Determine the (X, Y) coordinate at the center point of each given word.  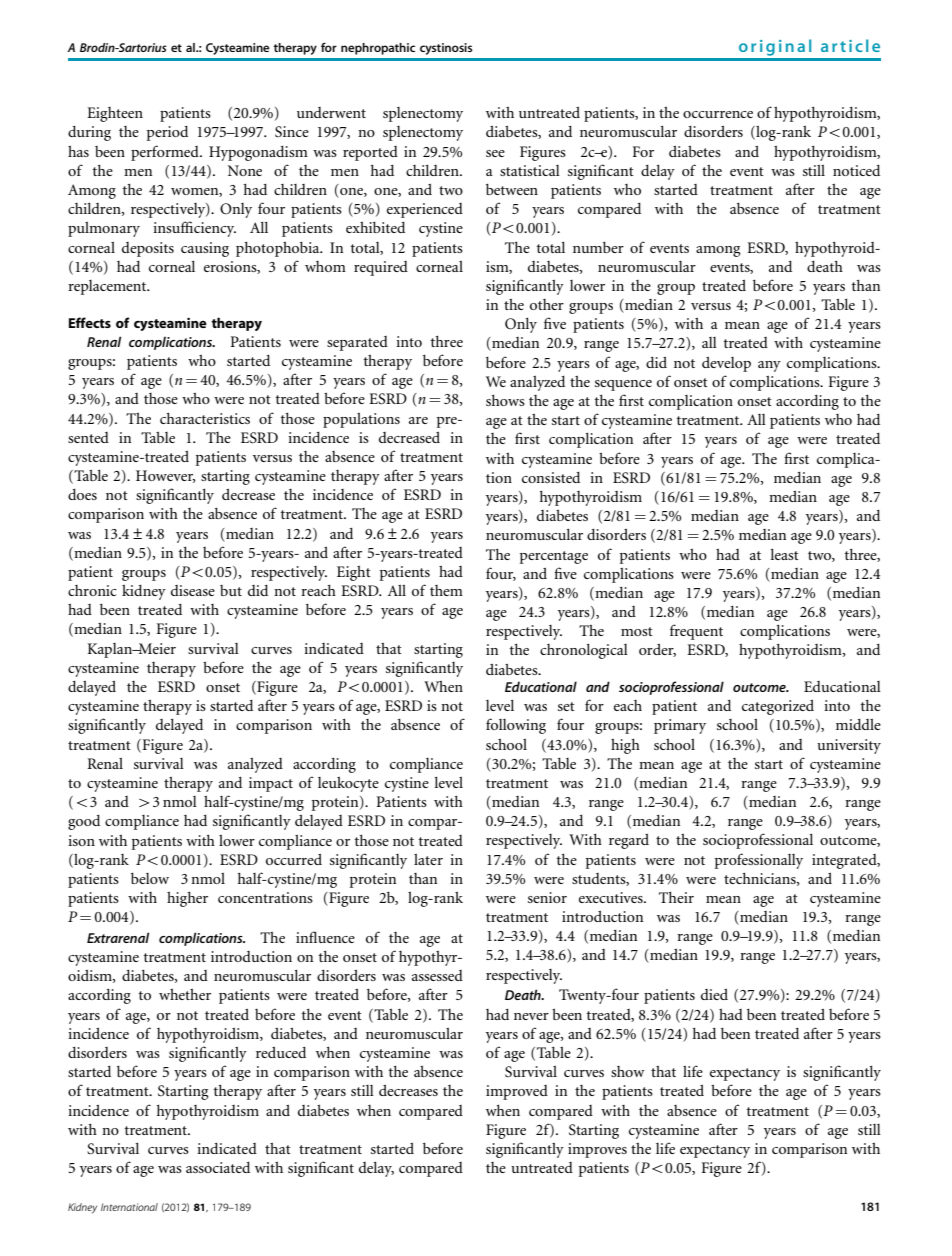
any (769, 366)
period (167, 133)
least (784, 554)
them (446, 590)
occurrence (718, 114)
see (495, 153)
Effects (90, 322)
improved (517, 1092)
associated (218, 1167)
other (547, 304)
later (428, 859)
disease (193, 590)
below (150, 878)
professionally (759, 861)
